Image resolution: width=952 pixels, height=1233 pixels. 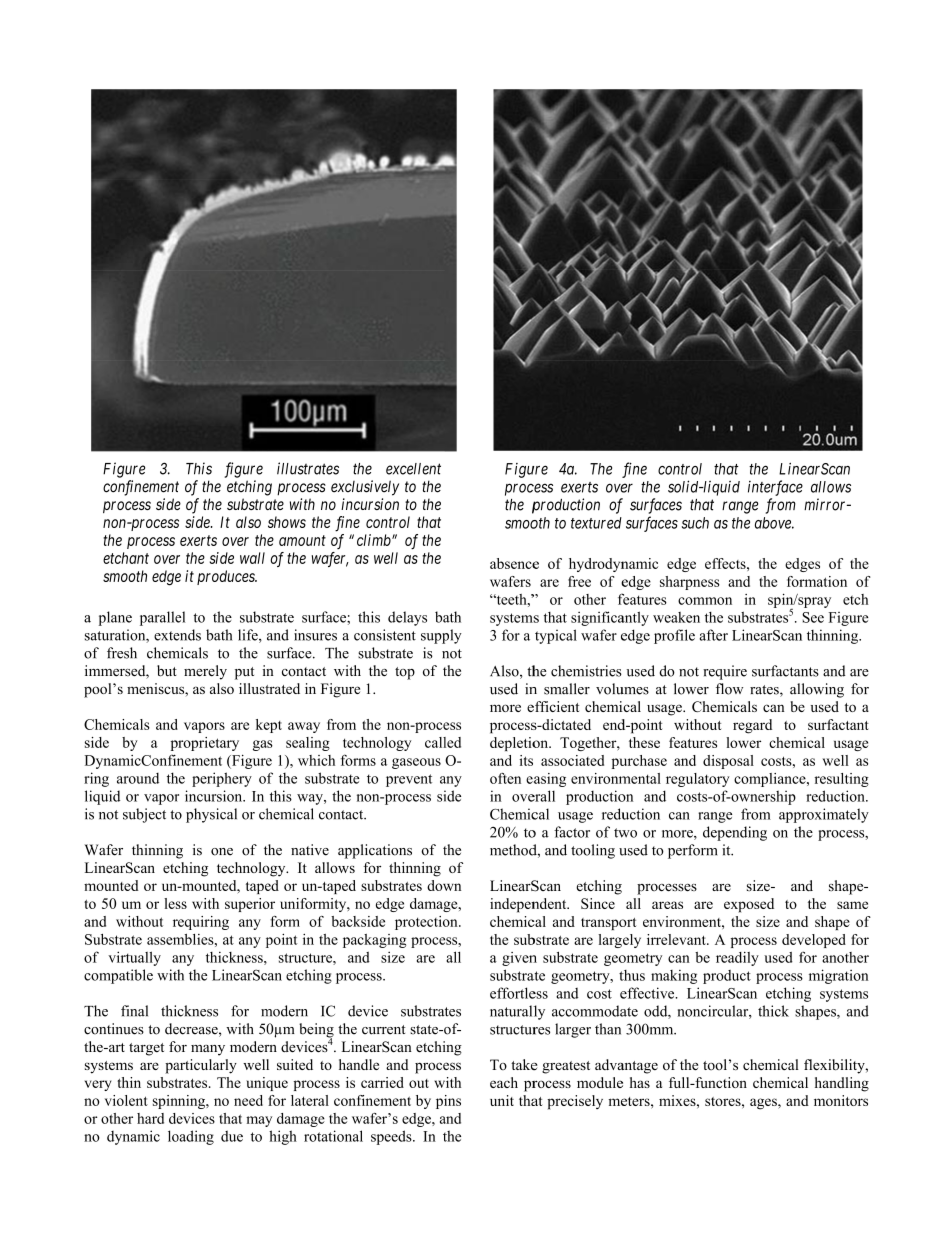 What do you see at coordinates (502, 1100) in the screenshot?
I see `unit` at bounding box center [502, 1100].
